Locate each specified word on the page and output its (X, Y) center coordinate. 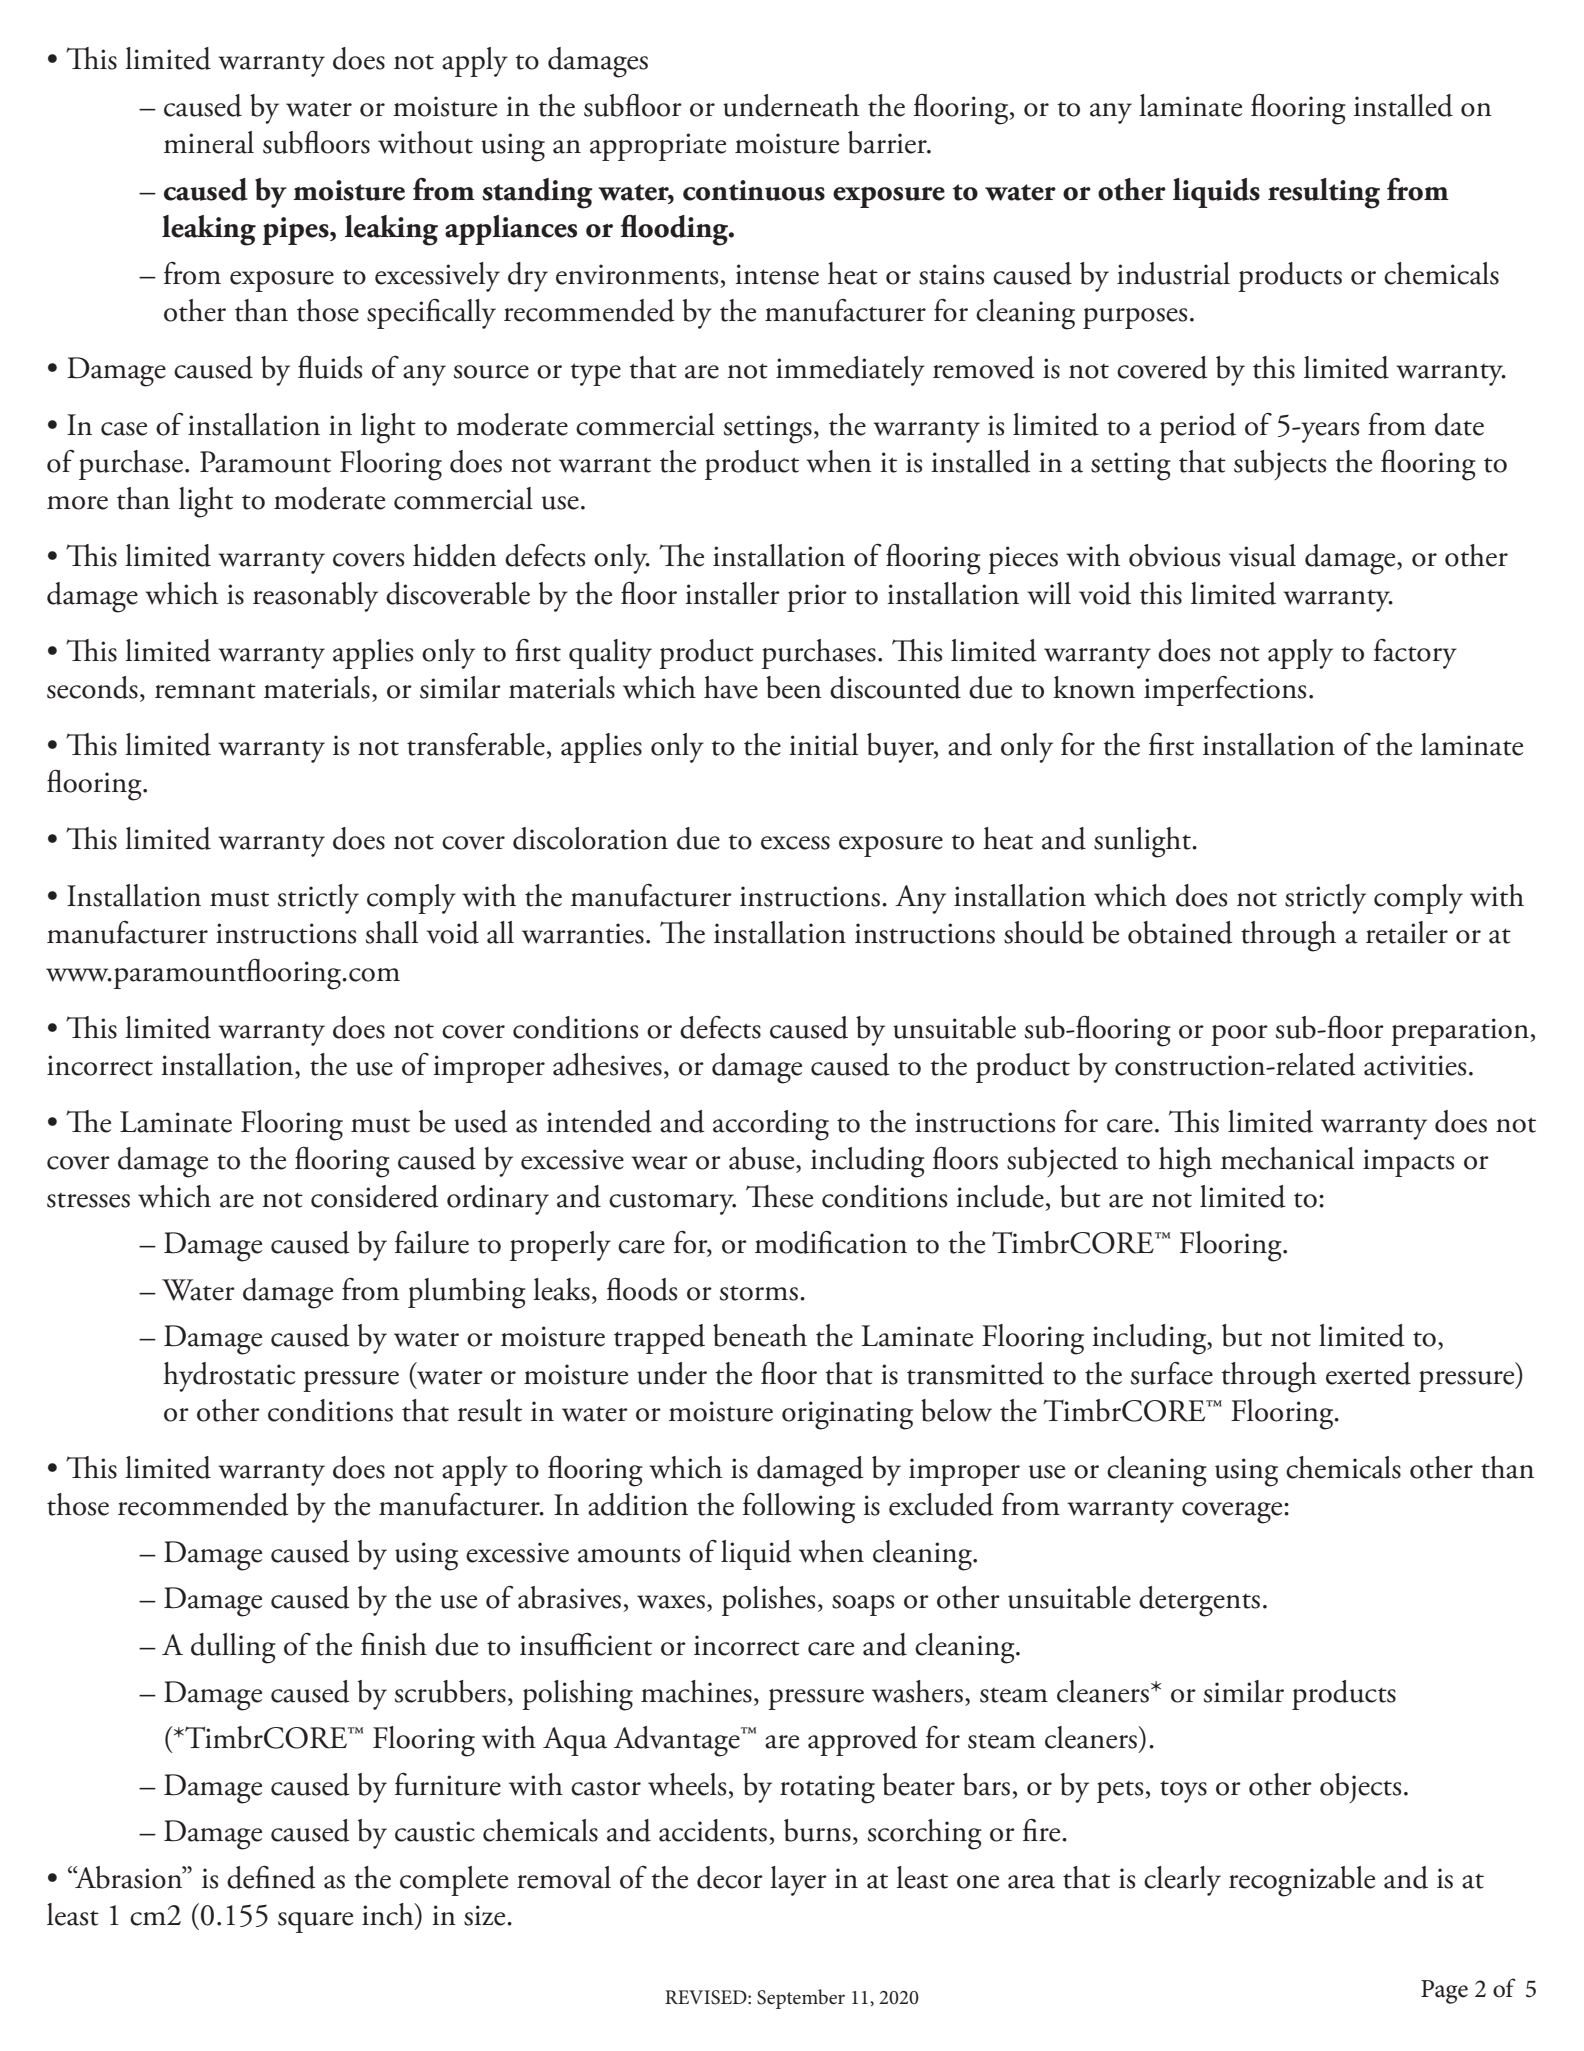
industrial (1173, 273)
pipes (296, 231)
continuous (754, 190)
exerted (1368, 1373)
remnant (205, 691)
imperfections (1225, 691)
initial (824, 744)
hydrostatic (229, 1377)
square (315, 1922)
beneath (760, 1335)
